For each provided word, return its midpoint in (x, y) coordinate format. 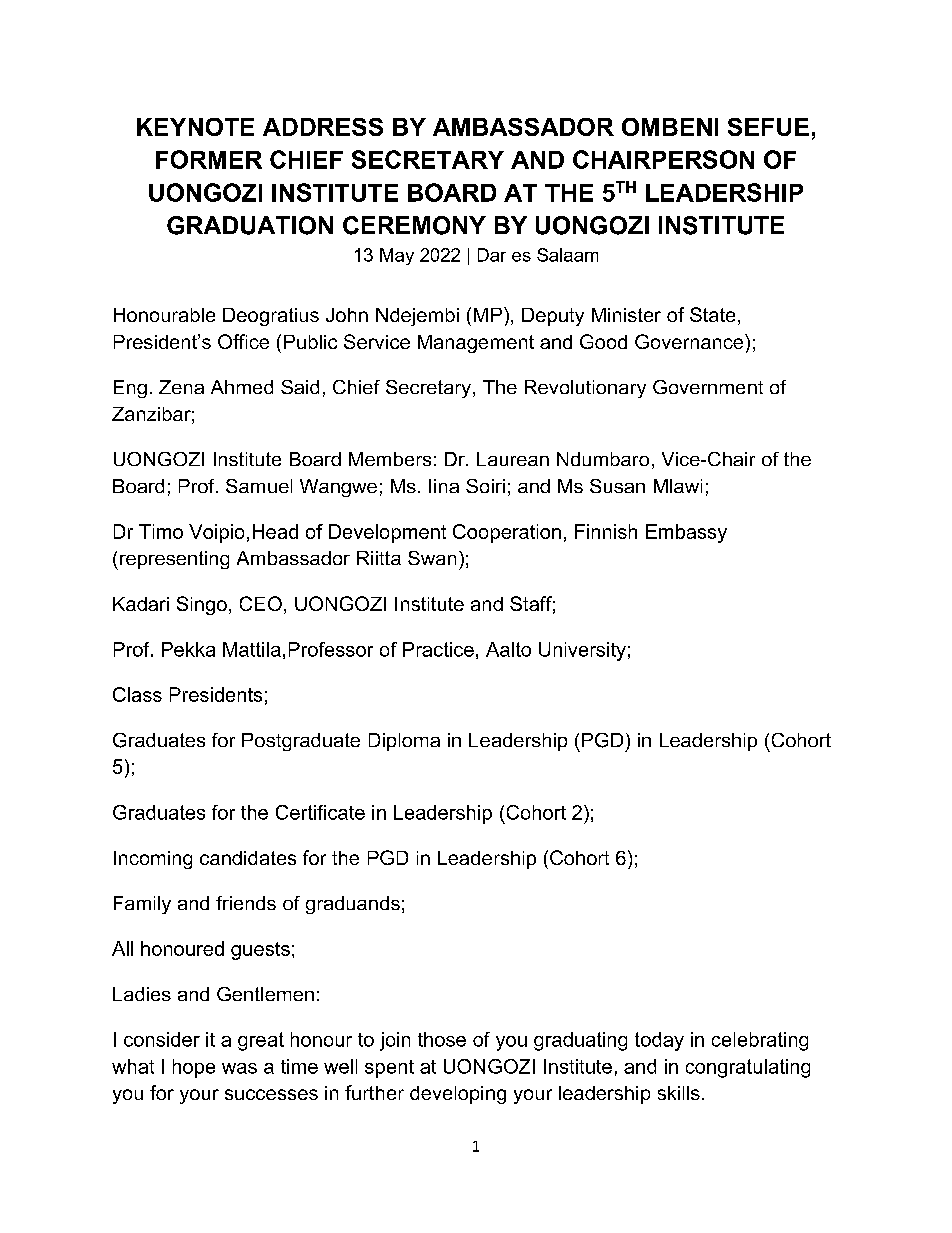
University (582, 651)
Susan (617, 486)
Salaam (567, 255)
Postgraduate (301, 742)
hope (194, 1068)
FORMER (209, 159)
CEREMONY (414, 225)
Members (390, 459)
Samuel (259, 486)
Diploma (404, 742)
